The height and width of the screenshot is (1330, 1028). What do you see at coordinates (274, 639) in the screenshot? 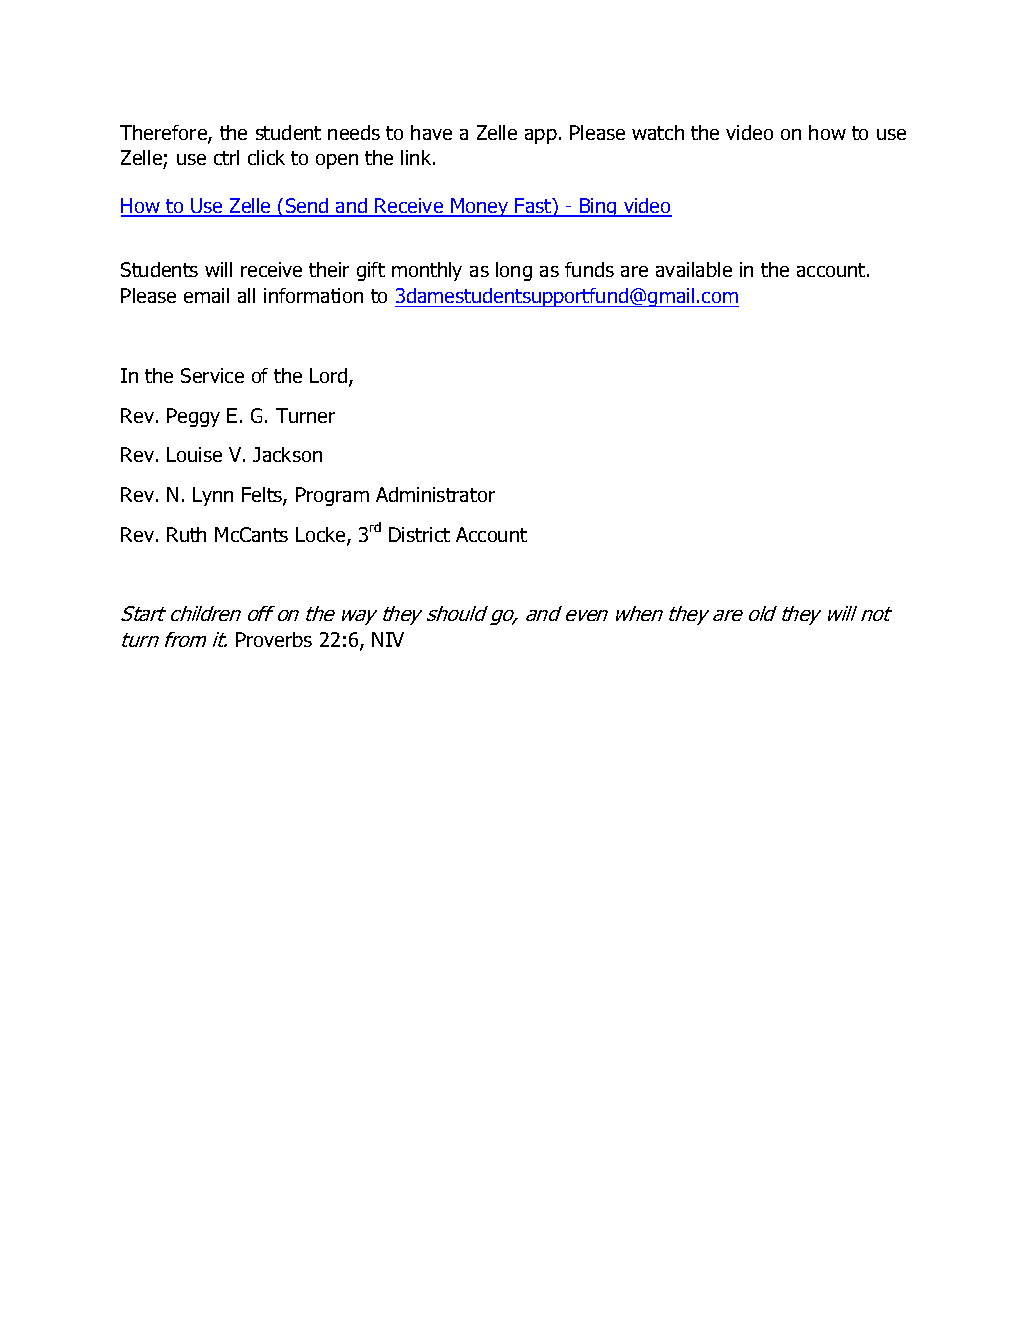
I see `Proverbs` at bounding box center [274, 639].
